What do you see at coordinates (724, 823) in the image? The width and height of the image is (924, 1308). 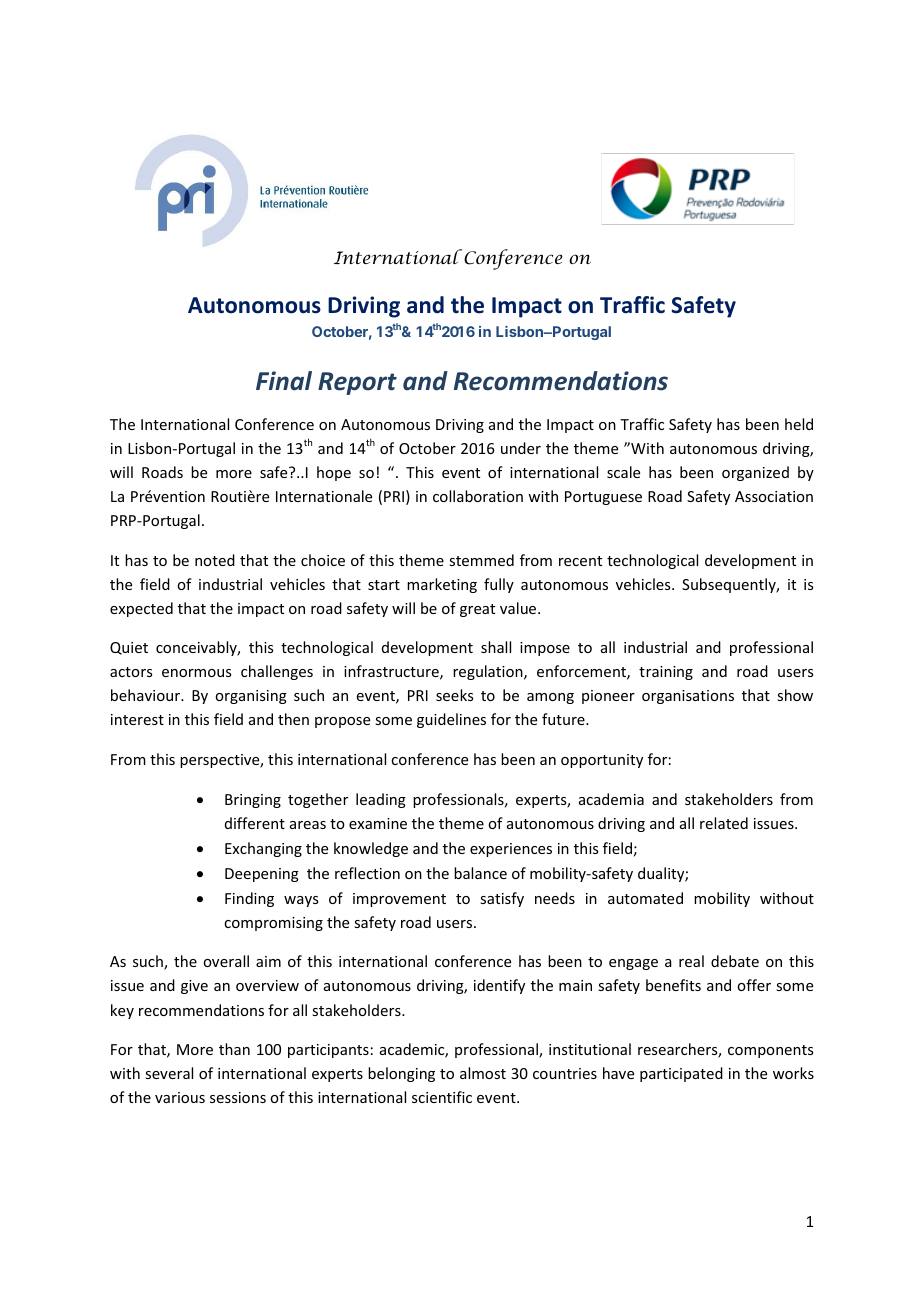 I see `related` at bounding box center [724, 823].
